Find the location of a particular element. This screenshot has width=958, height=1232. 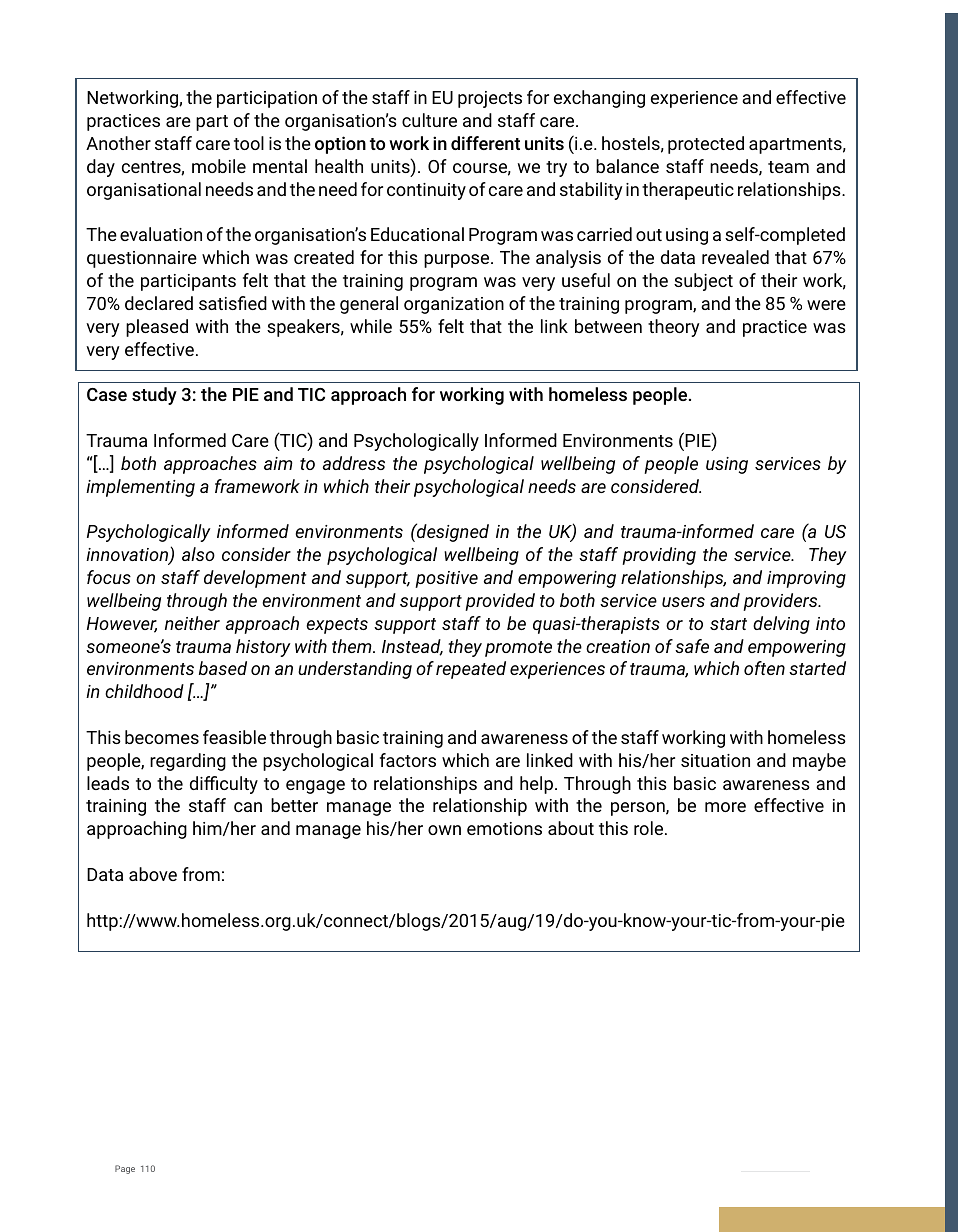

neither is located at coordinates (192, 623).
